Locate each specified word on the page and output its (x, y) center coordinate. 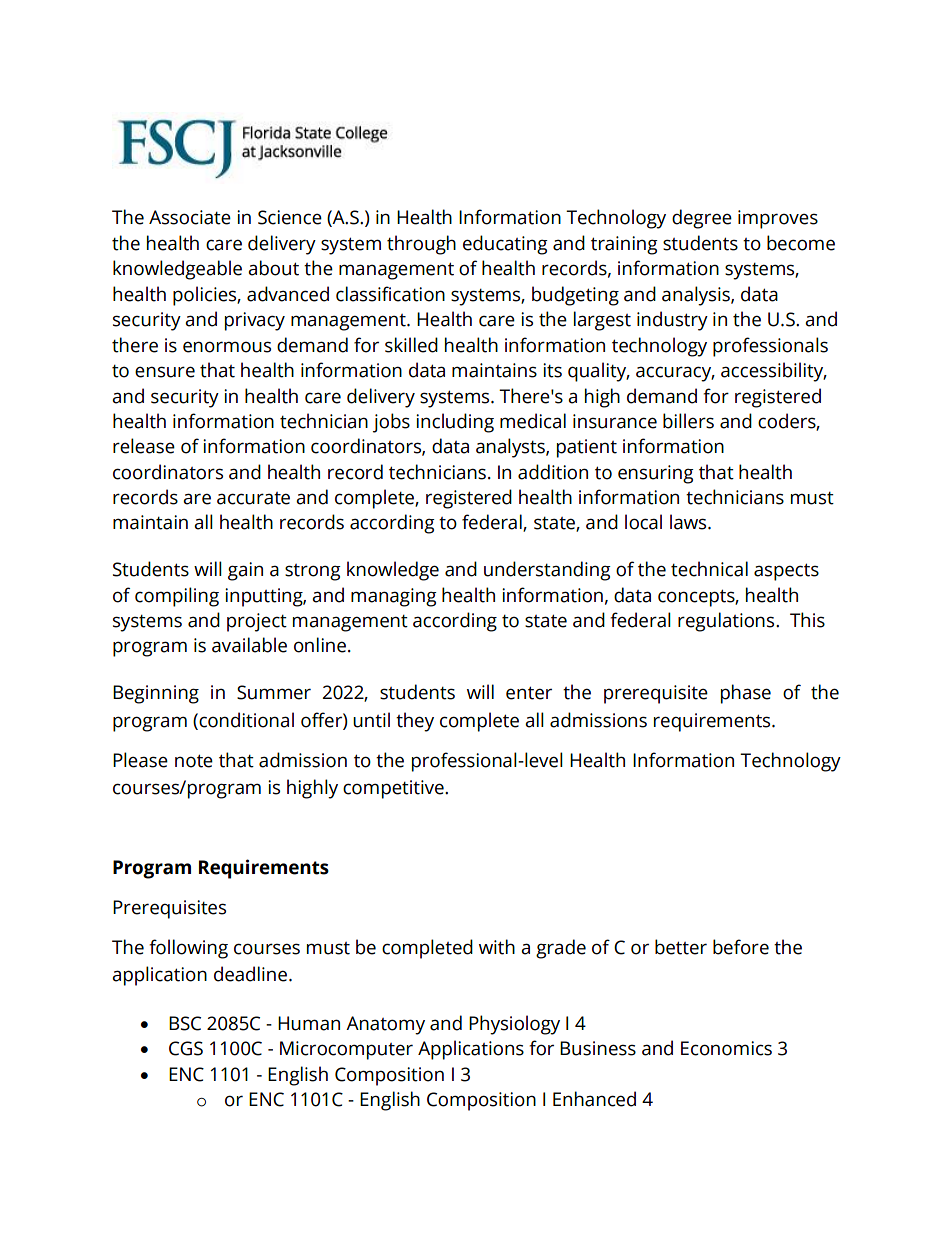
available (249, 645)
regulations (727, 622)
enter (529, 693)
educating (505, 245)
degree (702, 219)
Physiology (514, 1025)
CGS (186, 1048)
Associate (190, 217)
